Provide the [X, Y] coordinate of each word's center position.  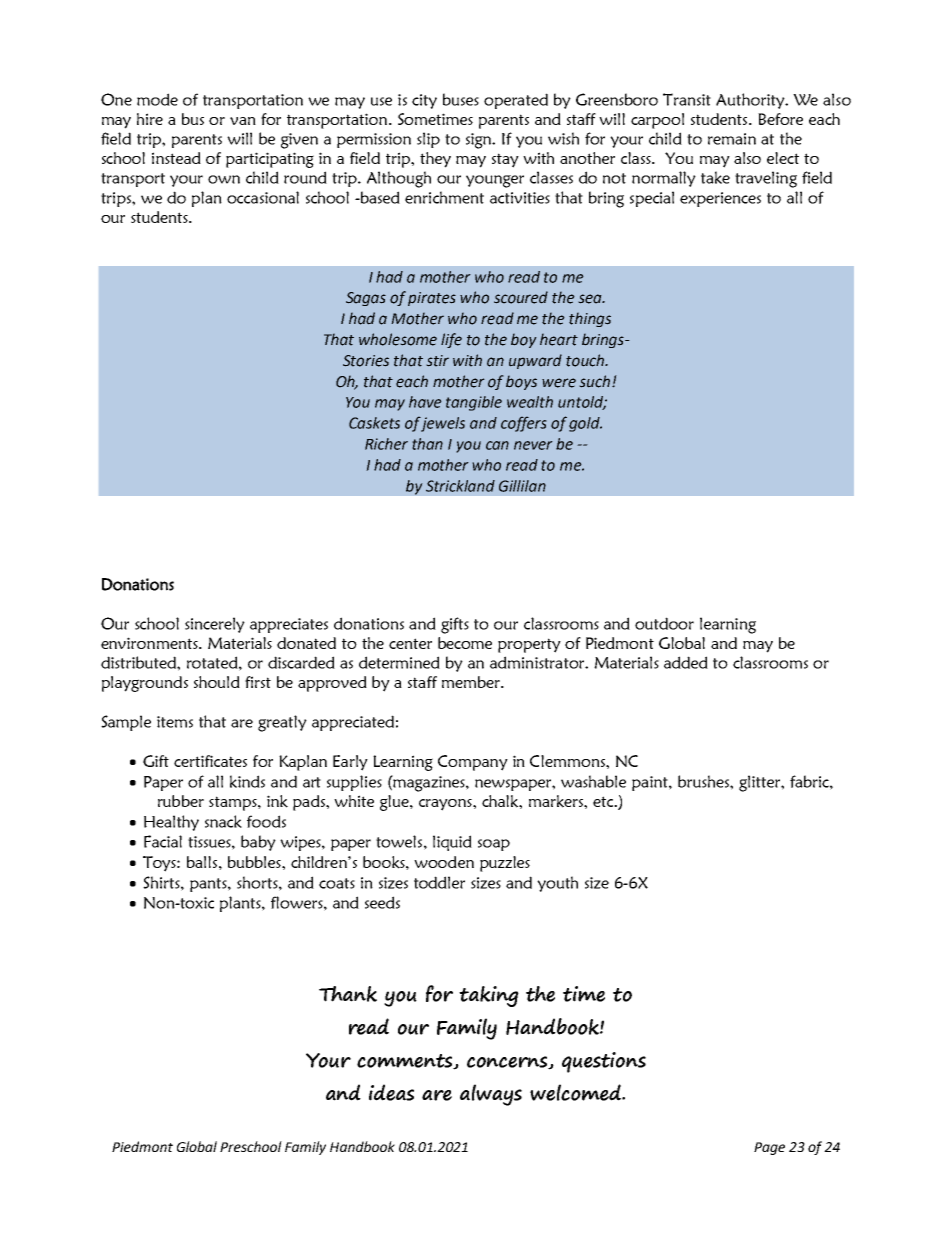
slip [428, 140]
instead [176, 158]
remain [732, 139]
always [491, 1095]
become [465, 643]
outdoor [664, 623]
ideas [391, 1092]
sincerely [215, 625]
